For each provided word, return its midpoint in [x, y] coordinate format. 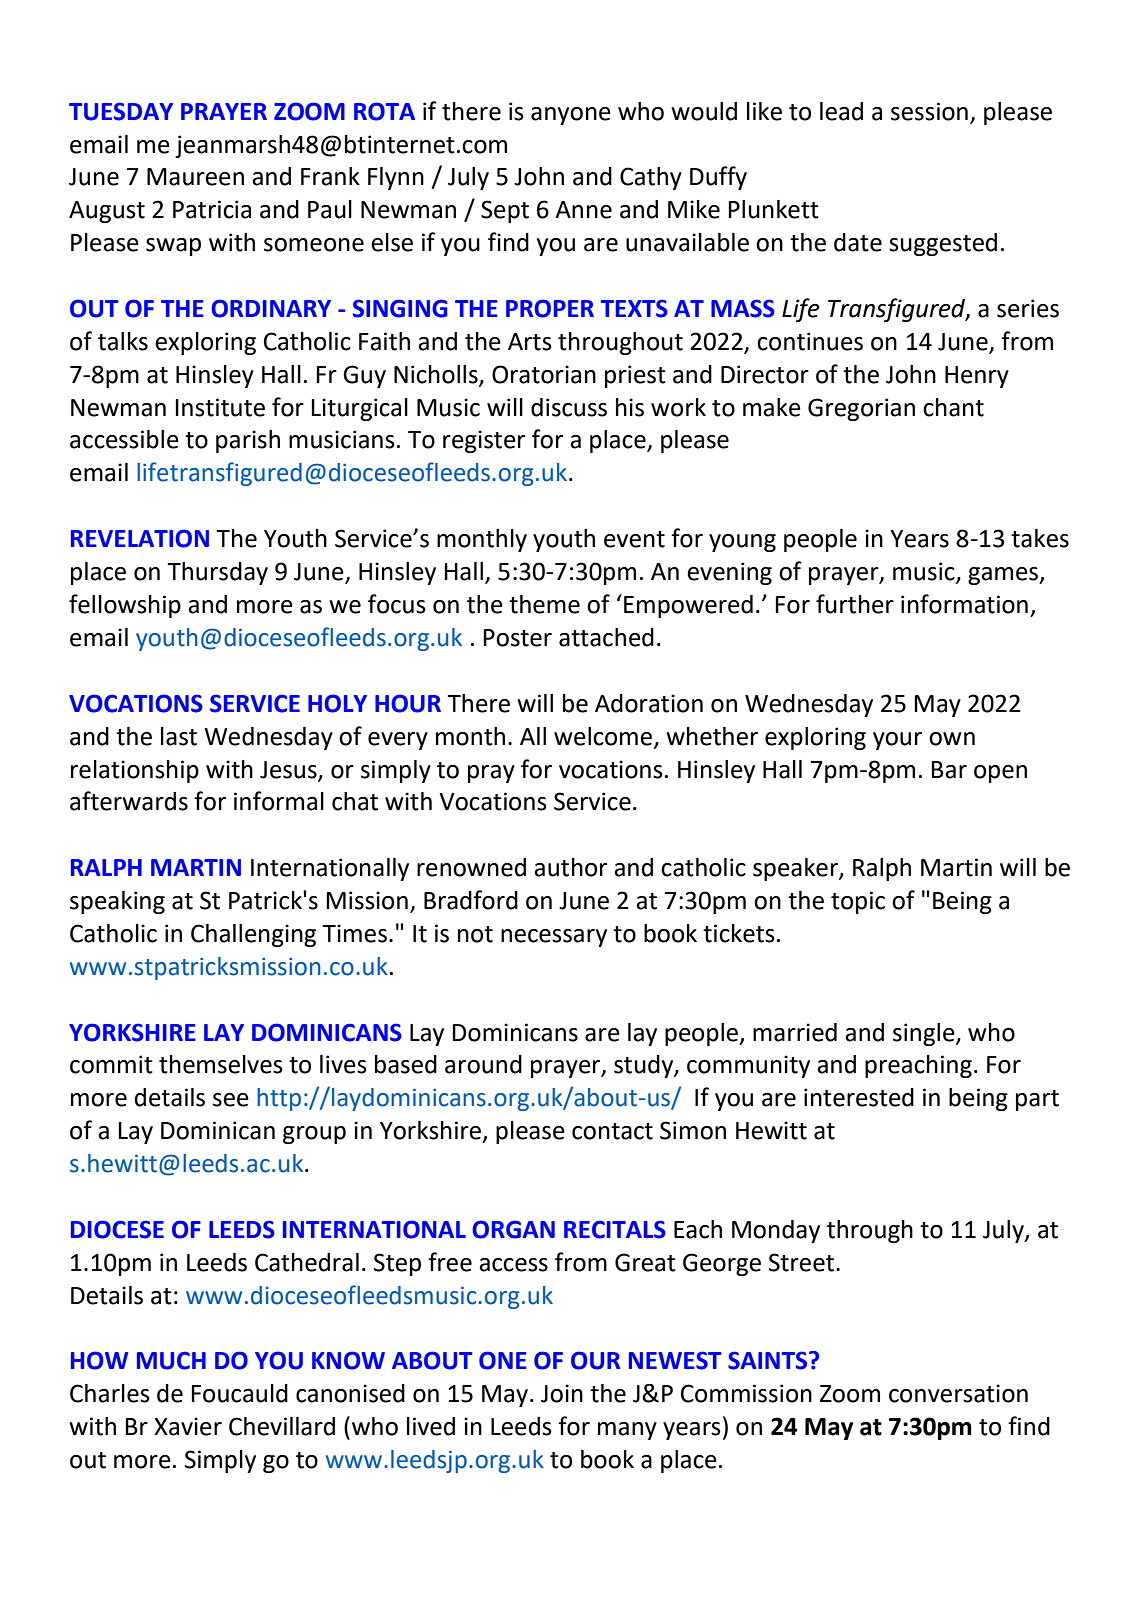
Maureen [195, 177]
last [179, 736]
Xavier [188, 1426]
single [925, 1034]
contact [612, 1131]
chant [953, 407]
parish [248, 441]
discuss [569, 407]
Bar [949, 770]
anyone [571, 116]
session [929, 111]
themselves [221, 1064]
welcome [604, 737]
